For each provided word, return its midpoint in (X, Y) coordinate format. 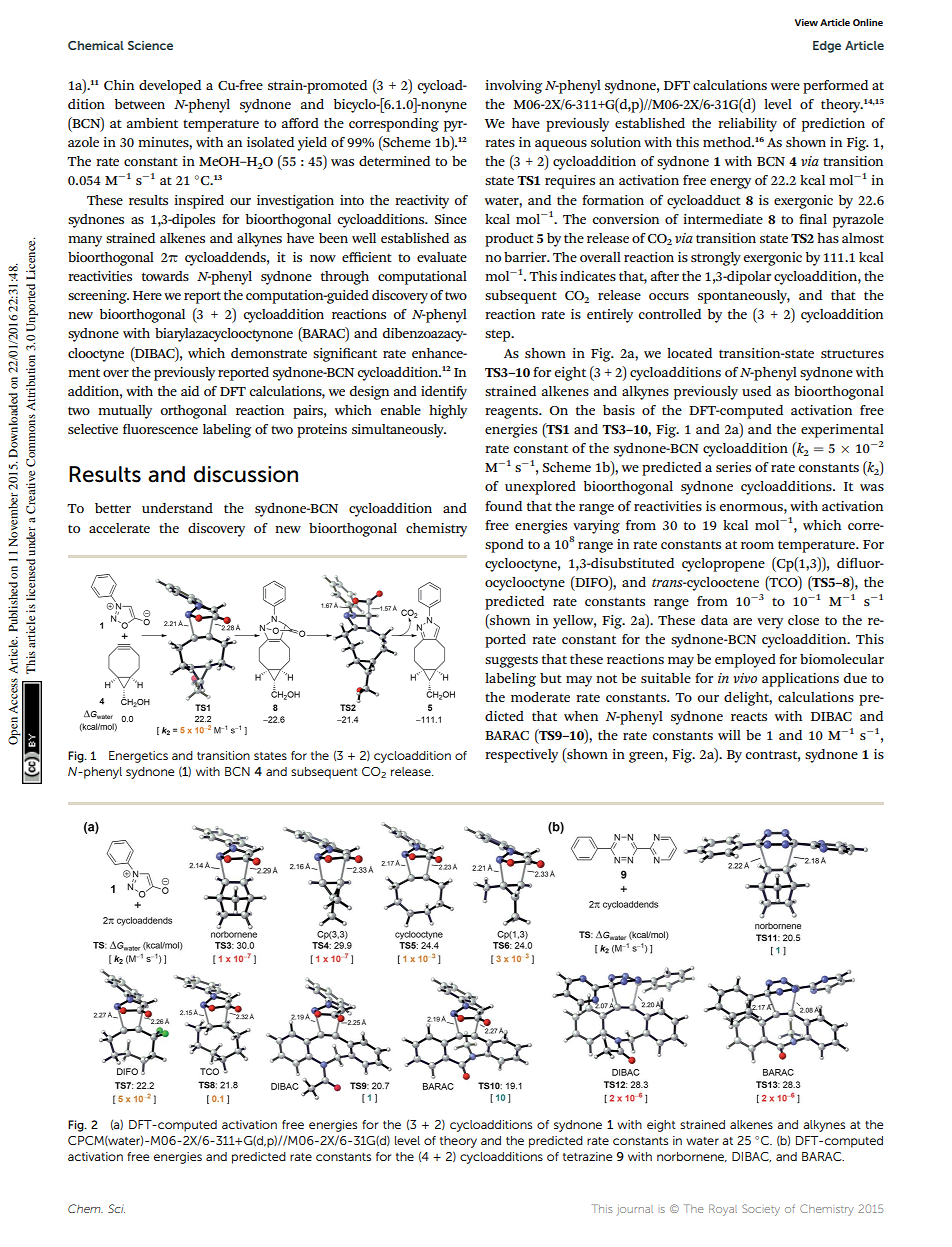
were (785, 86)
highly (448, 412)
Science (150, 45)
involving (514, 87)
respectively (521, 756)
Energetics (138, 757)
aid (190, 391)
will (729, 735)
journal (635, 1210)
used (756, 391)
